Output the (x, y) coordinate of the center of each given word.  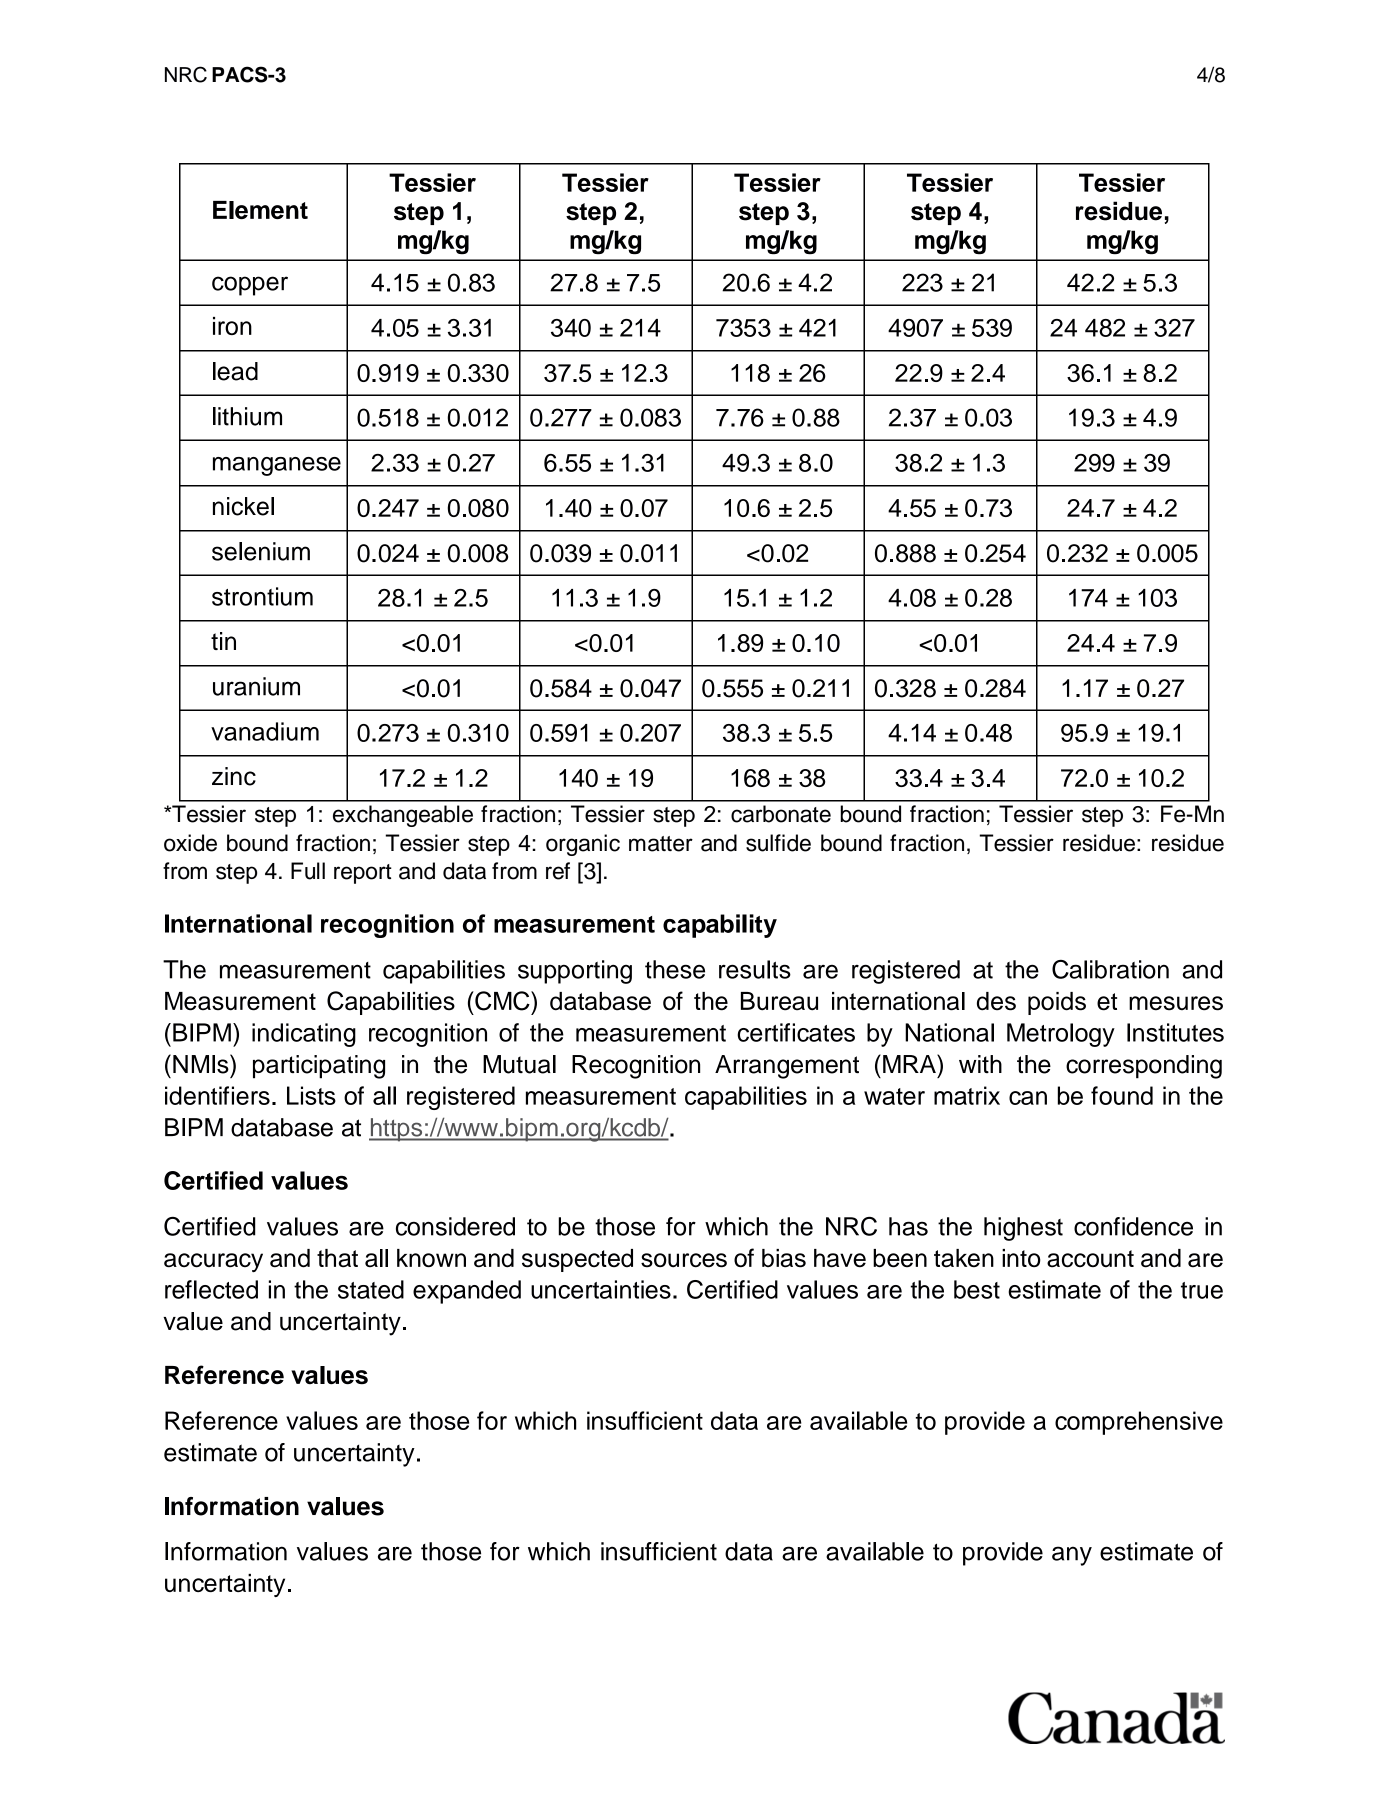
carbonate (781, 814)
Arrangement (787, 1067)
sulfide (778, 843)
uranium (256, 686)
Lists (311, 1095)
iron (232, 326)
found (1122, 1095)
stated (371, 1289)
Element (260, 210)
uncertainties (601, 1289)
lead (235, 371)
